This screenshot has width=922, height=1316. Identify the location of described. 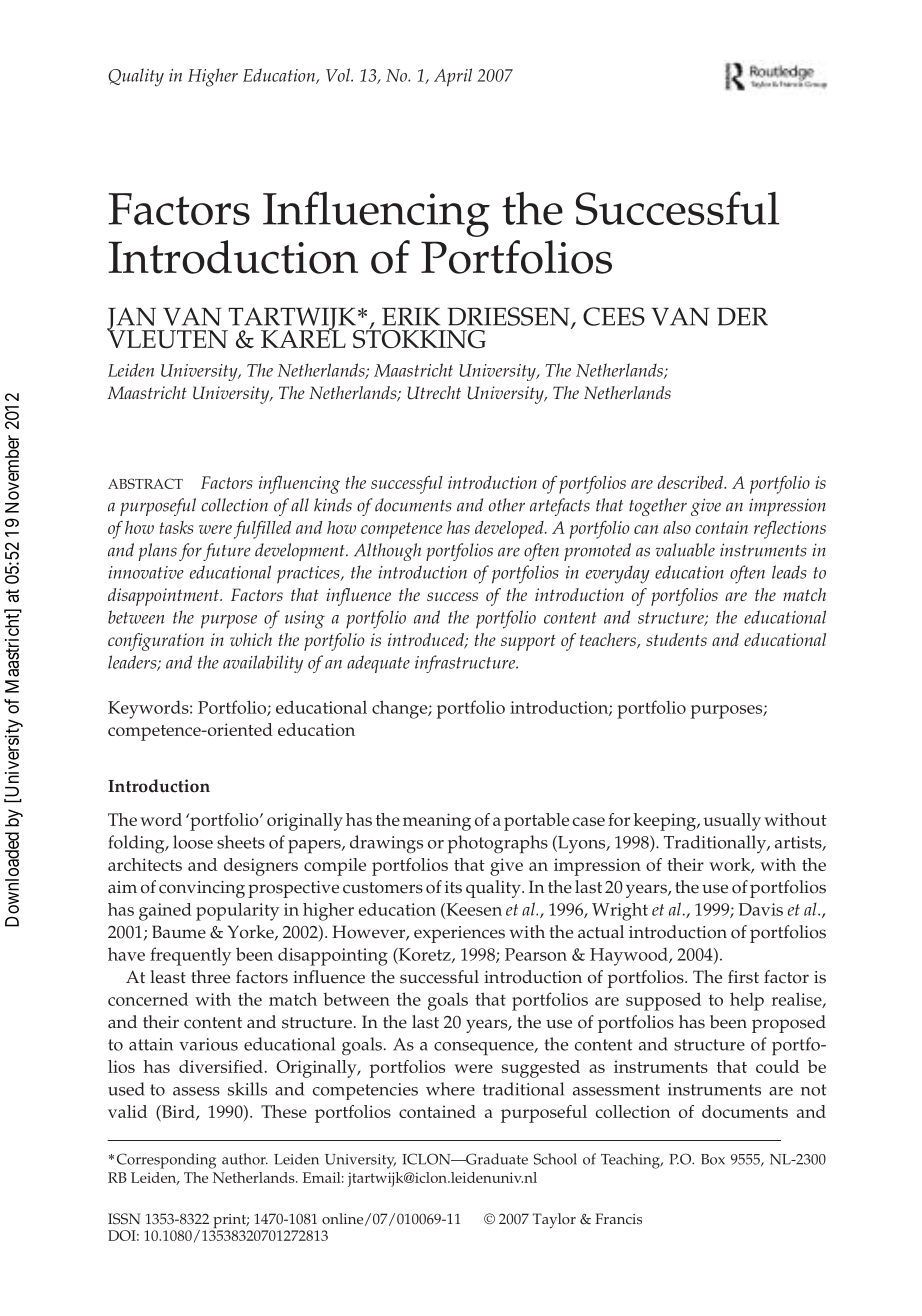
(692, 482).
